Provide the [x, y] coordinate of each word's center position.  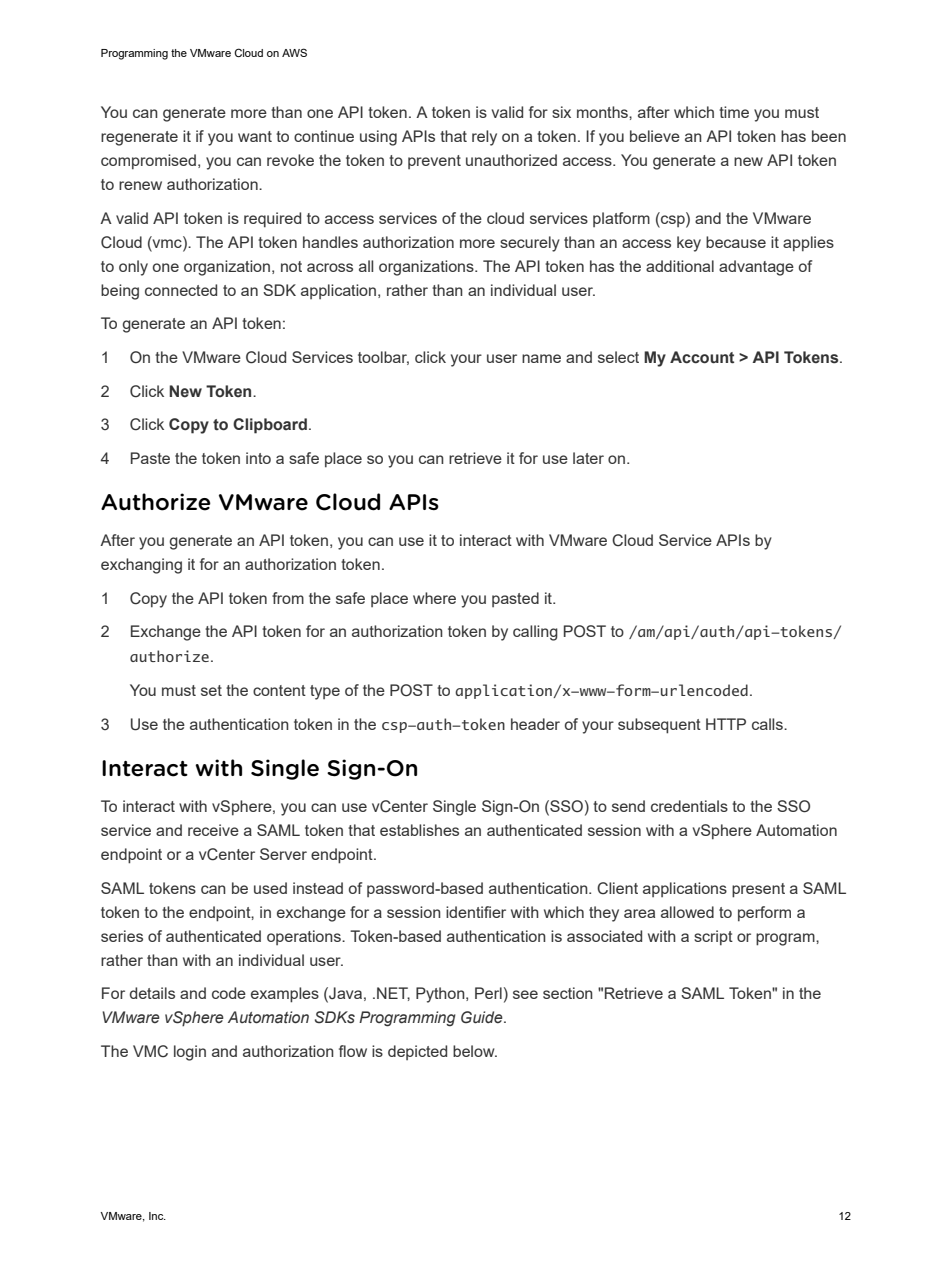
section [568, 993]
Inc [157, 1216]
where [434, 598]
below [475, 1051]
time [734, 112]
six [561, 112]
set [211, 690]
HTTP [726, 724]
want [255, 136]
